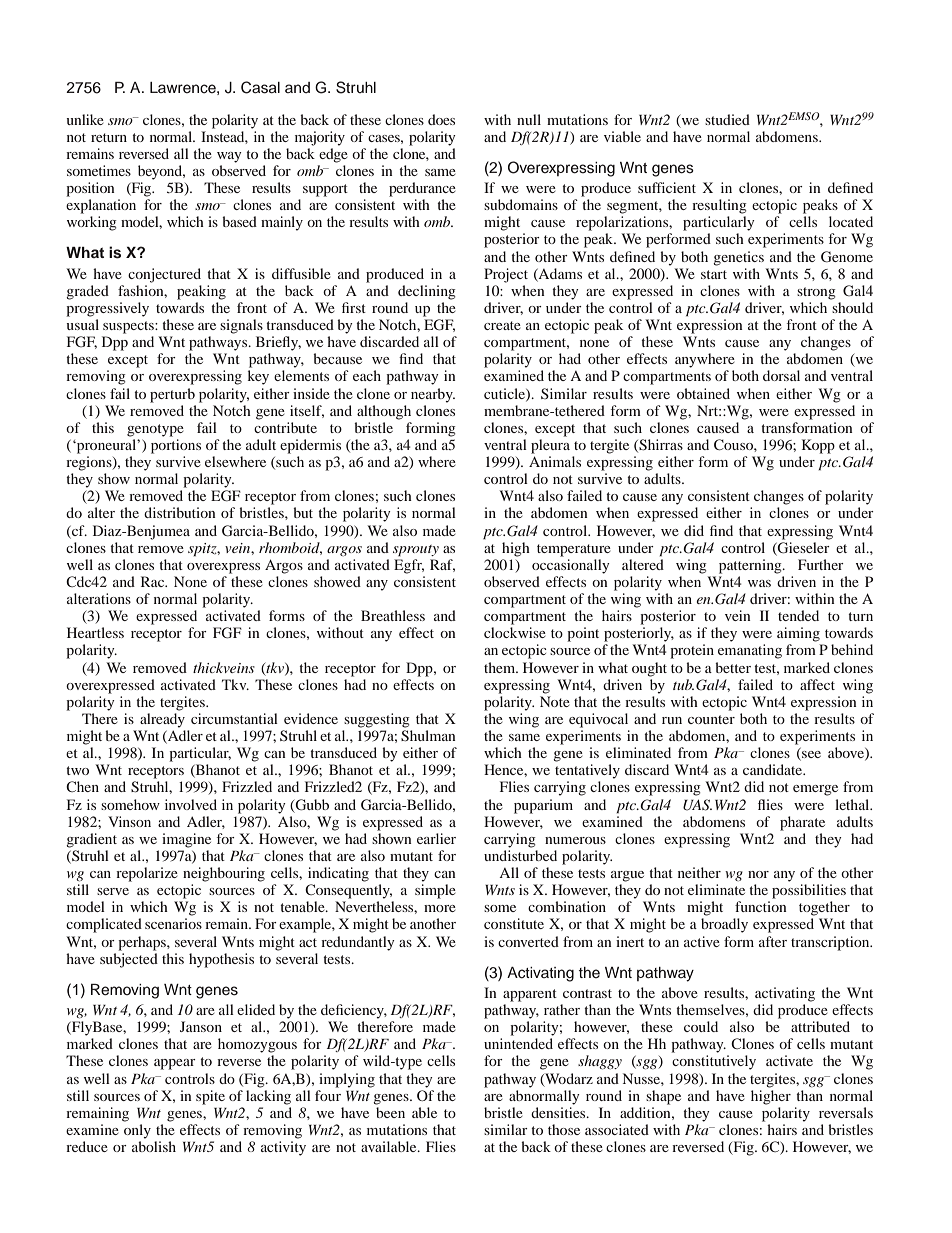 The height and width of the document is (1233, 952). Describe the element at coordinates (818, 446) in the document. I see `Kopp` at that location.
